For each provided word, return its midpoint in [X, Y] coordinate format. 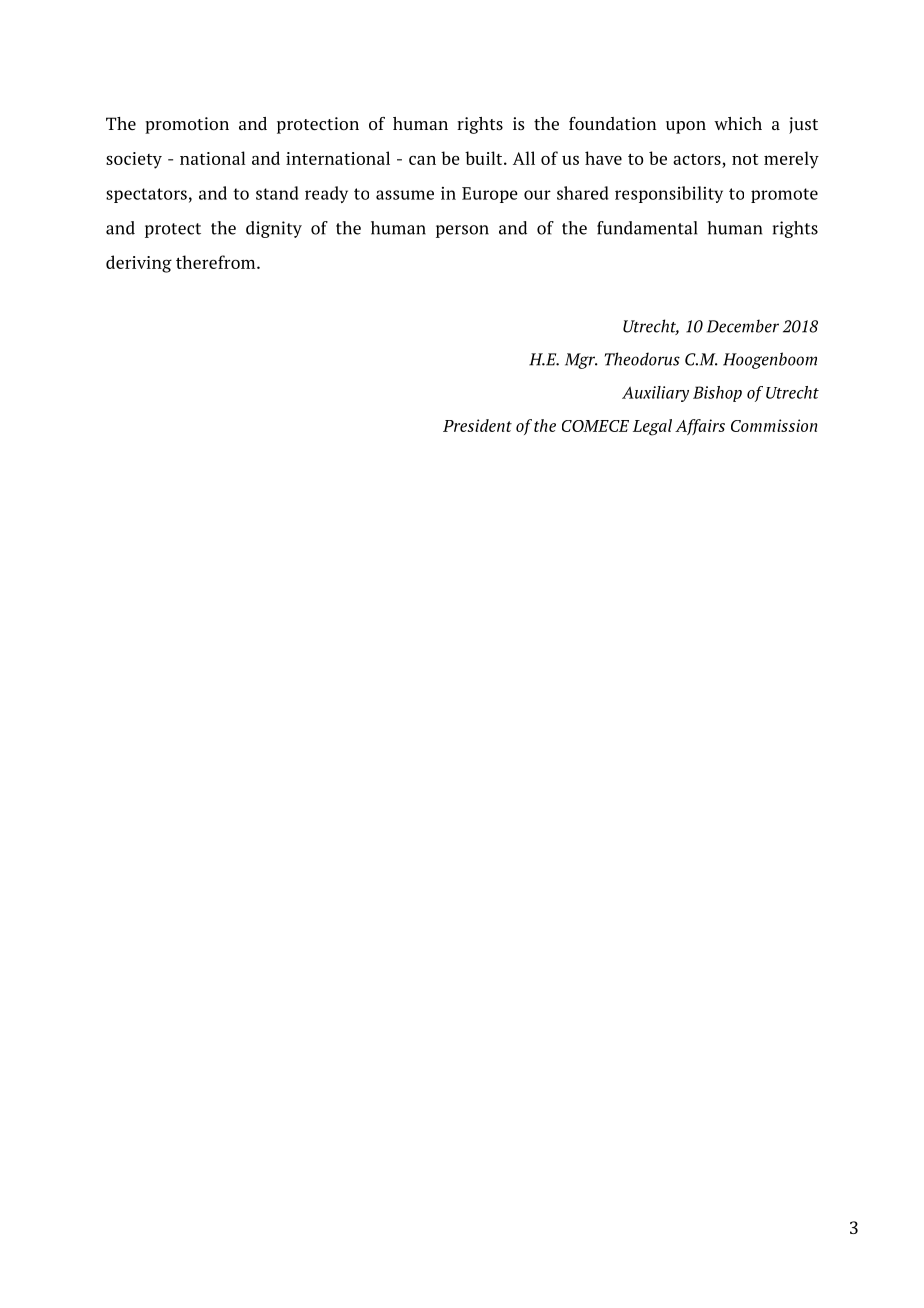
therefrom [217, 262]
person [462, 231]
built [485, 158]
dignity [274, 229]
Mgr [581, 361]
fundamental [647, 228]
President [477, 425]
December [743, 326]
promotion [187, 125]
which [738, 123]
